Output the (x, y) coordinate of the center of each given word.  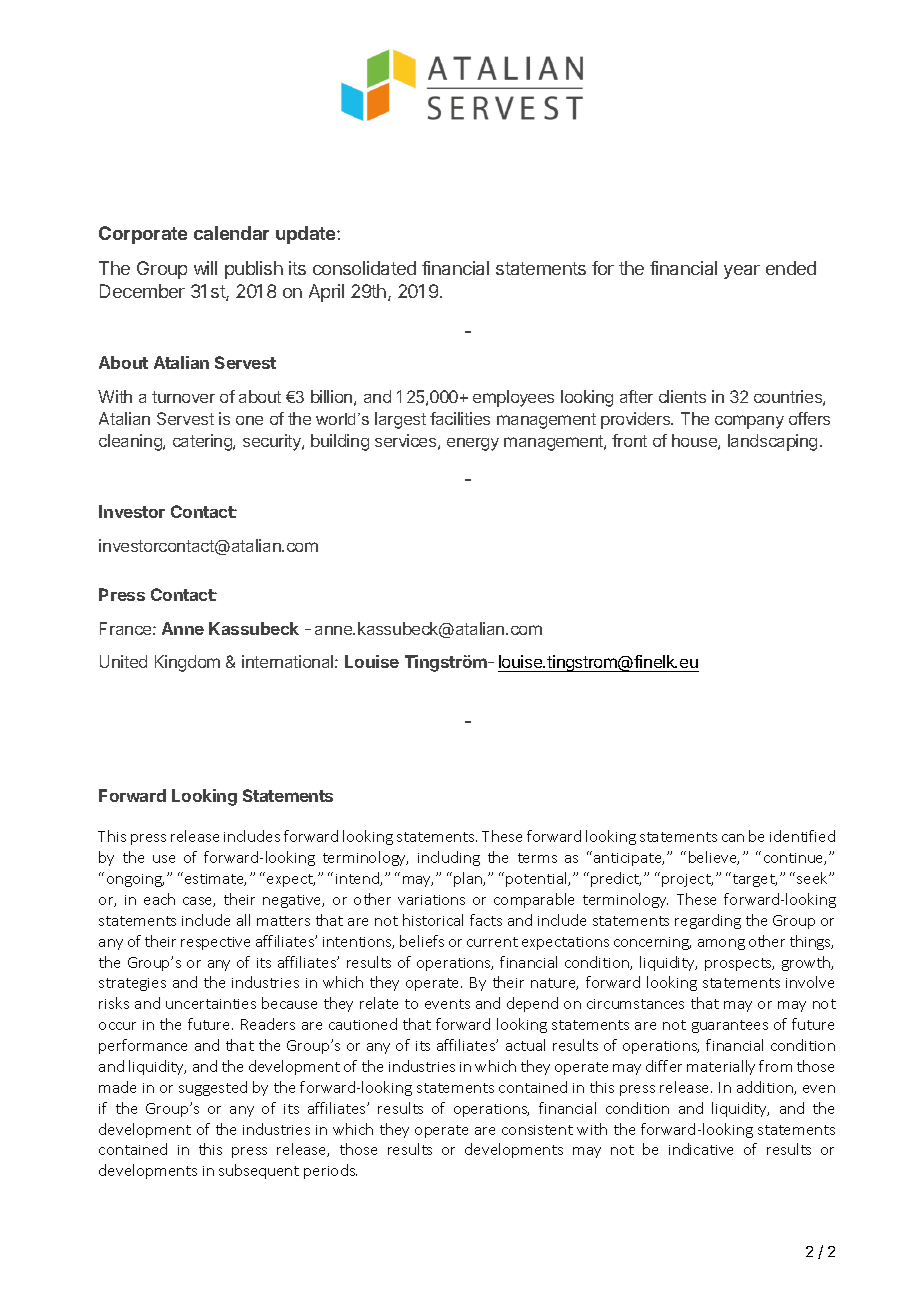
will (205, 268)
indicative (701, 1149)
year (742, 272)
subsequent (259, 1171)
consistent (537, 1130)
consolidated (364, 268)
